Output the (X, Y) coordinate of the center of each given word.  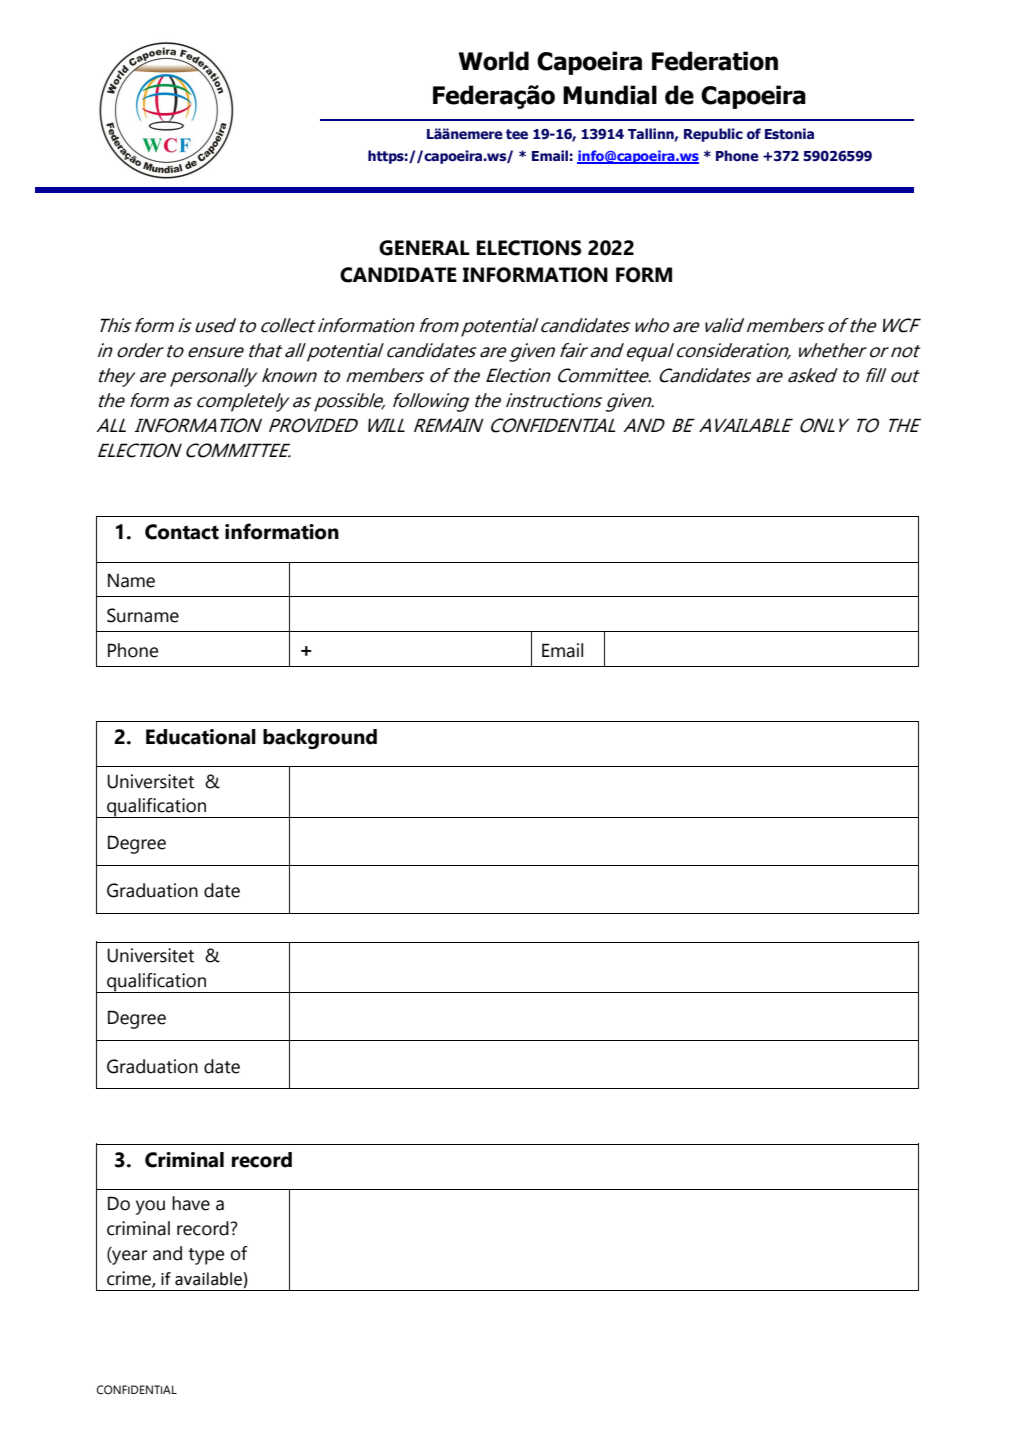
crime (130, 1279)
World (493, 61)
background (320, 739)
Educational (201, 737)
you (150, 1207)
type (206, 1256)
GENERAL (424, 248)
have (191, 1203)
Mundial (610, 95)
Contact (182, 532)
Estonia (789, 134)
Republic (713, 135)
